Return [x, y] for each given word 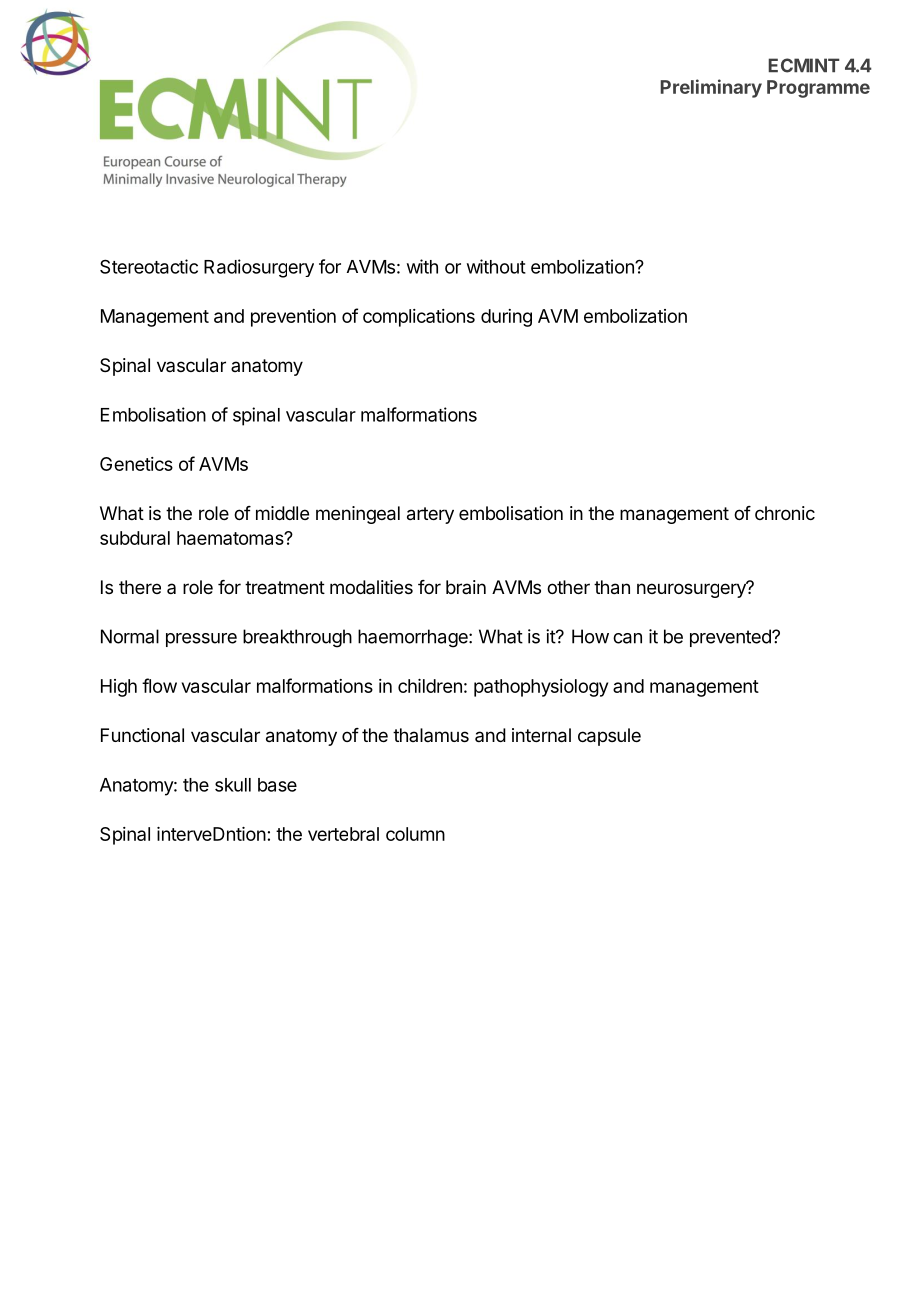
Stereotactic [149, 266]
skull [233, 785]
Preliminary [711, 88]
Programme [818, 89]
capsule [609, 737]
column [415, 834]
